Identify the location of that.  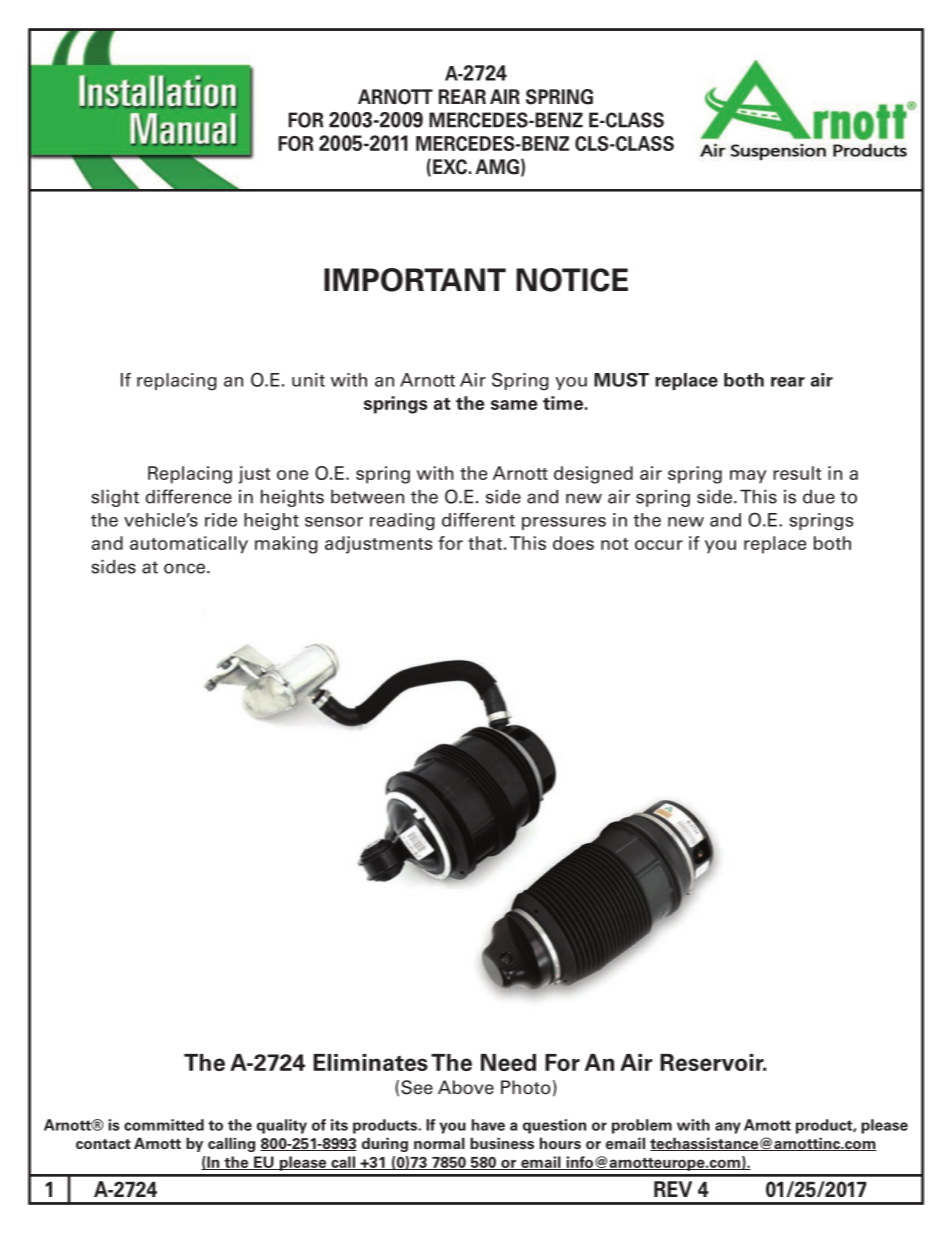
(485, 543).
